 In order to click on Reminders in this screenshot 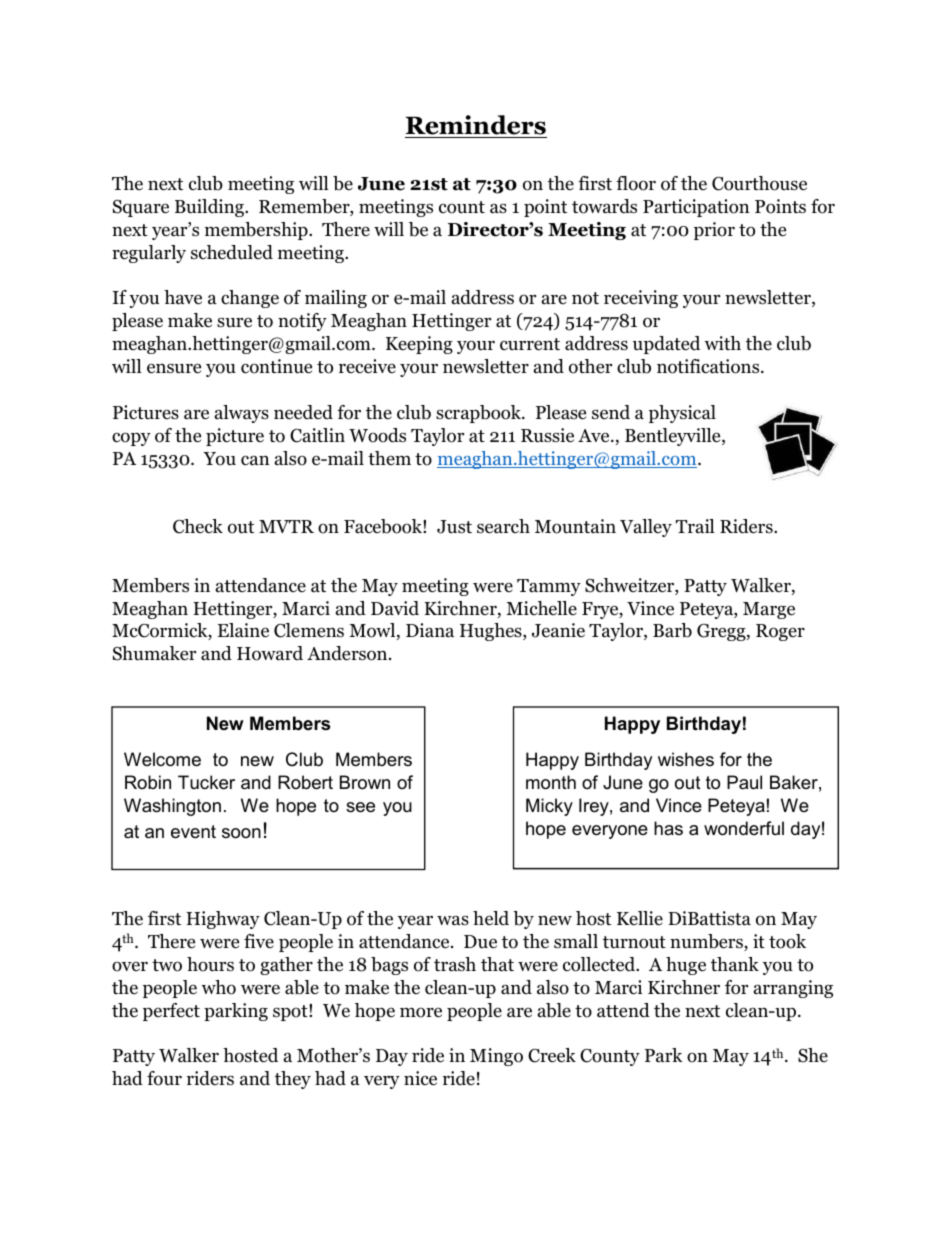, I will do `click(476, 126)`.
